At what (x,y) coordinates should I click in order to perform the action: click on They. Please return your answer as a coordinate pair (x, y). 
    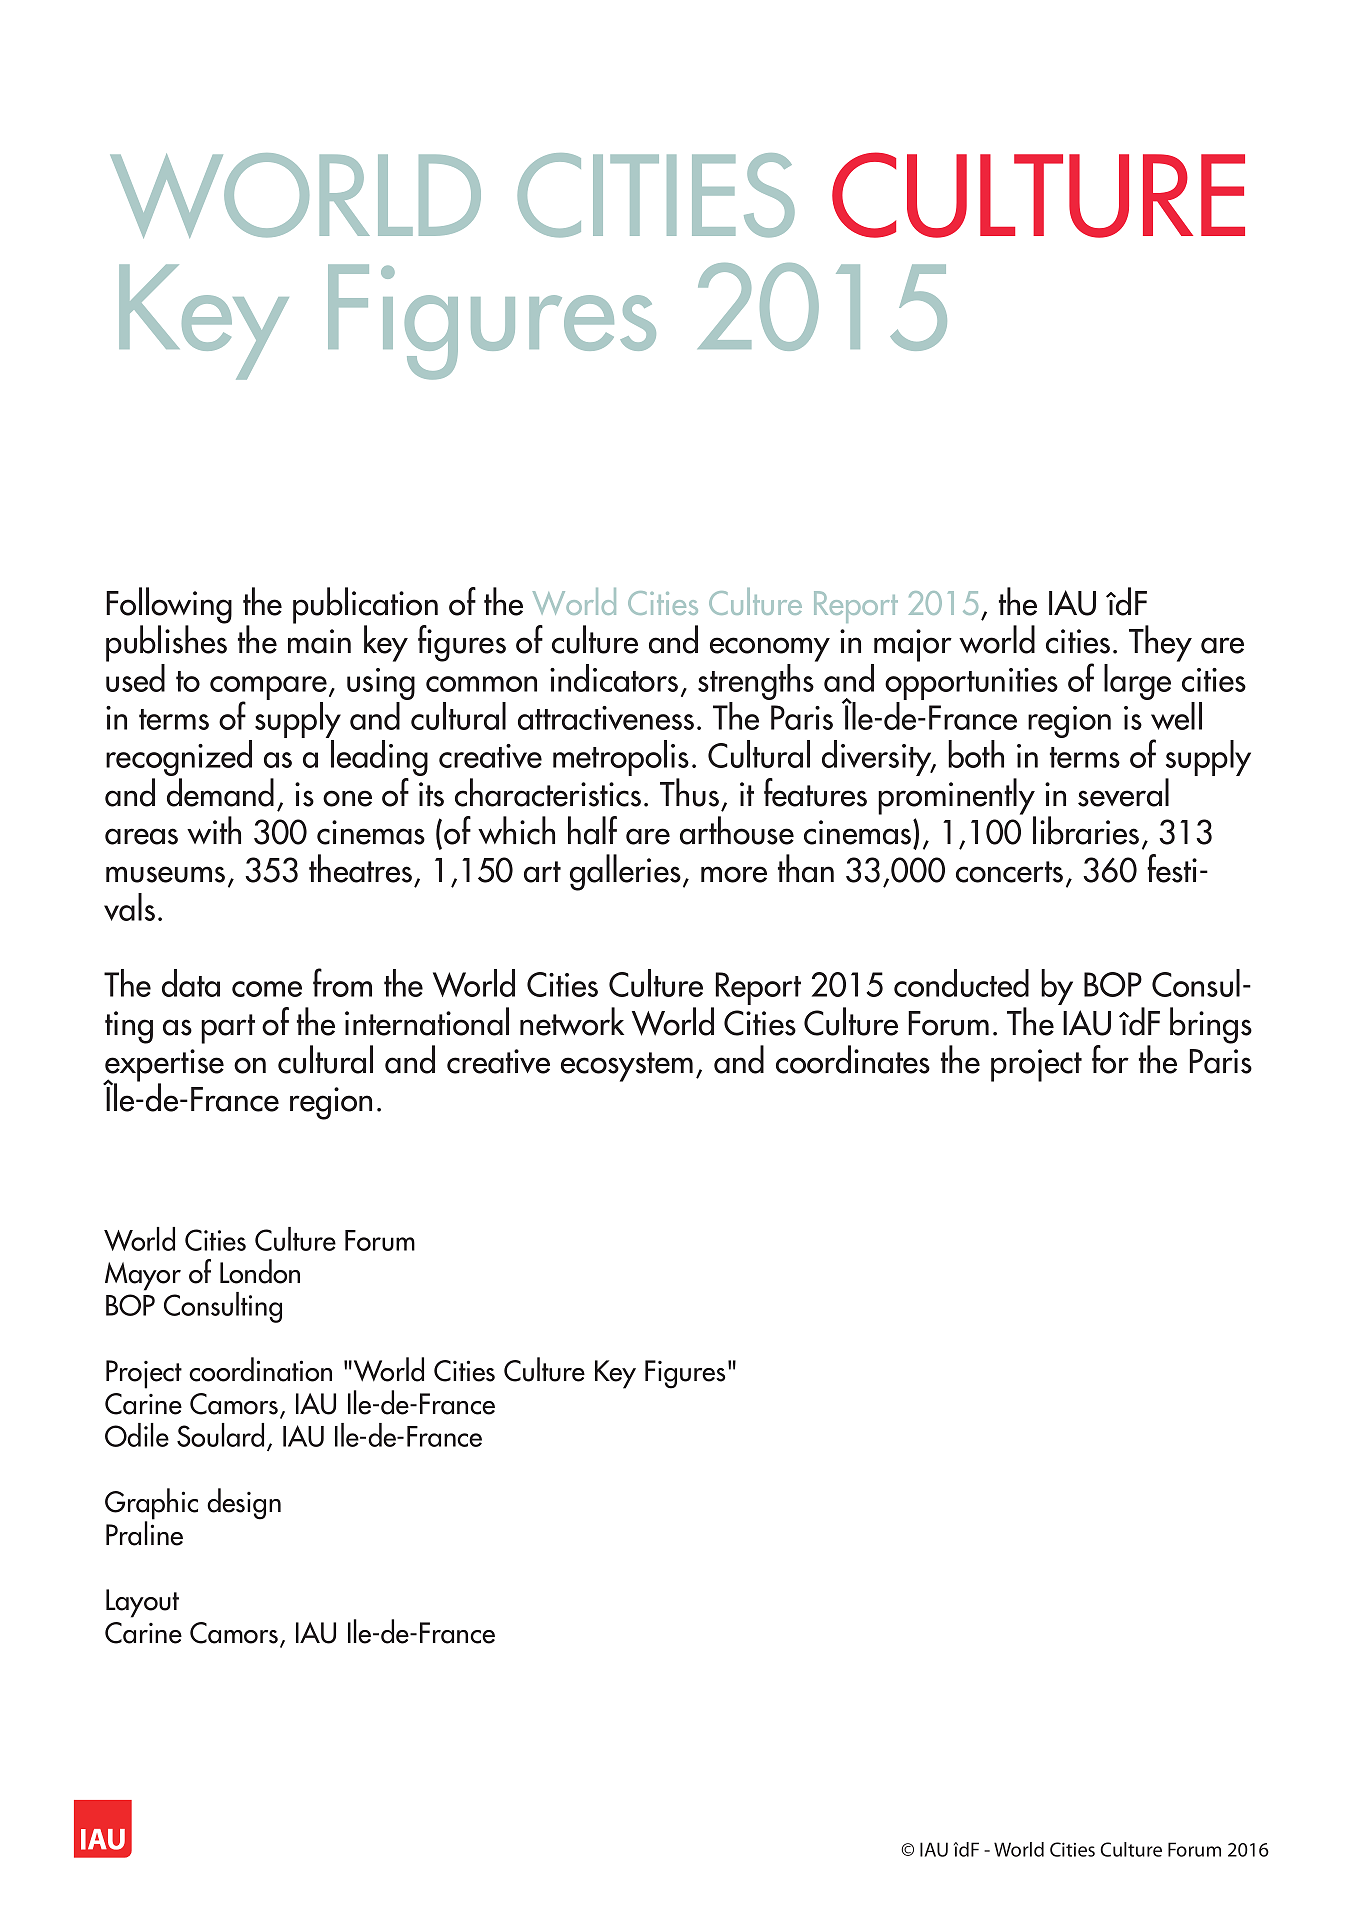
    Looking at the image, I should click on (1160, 643).
